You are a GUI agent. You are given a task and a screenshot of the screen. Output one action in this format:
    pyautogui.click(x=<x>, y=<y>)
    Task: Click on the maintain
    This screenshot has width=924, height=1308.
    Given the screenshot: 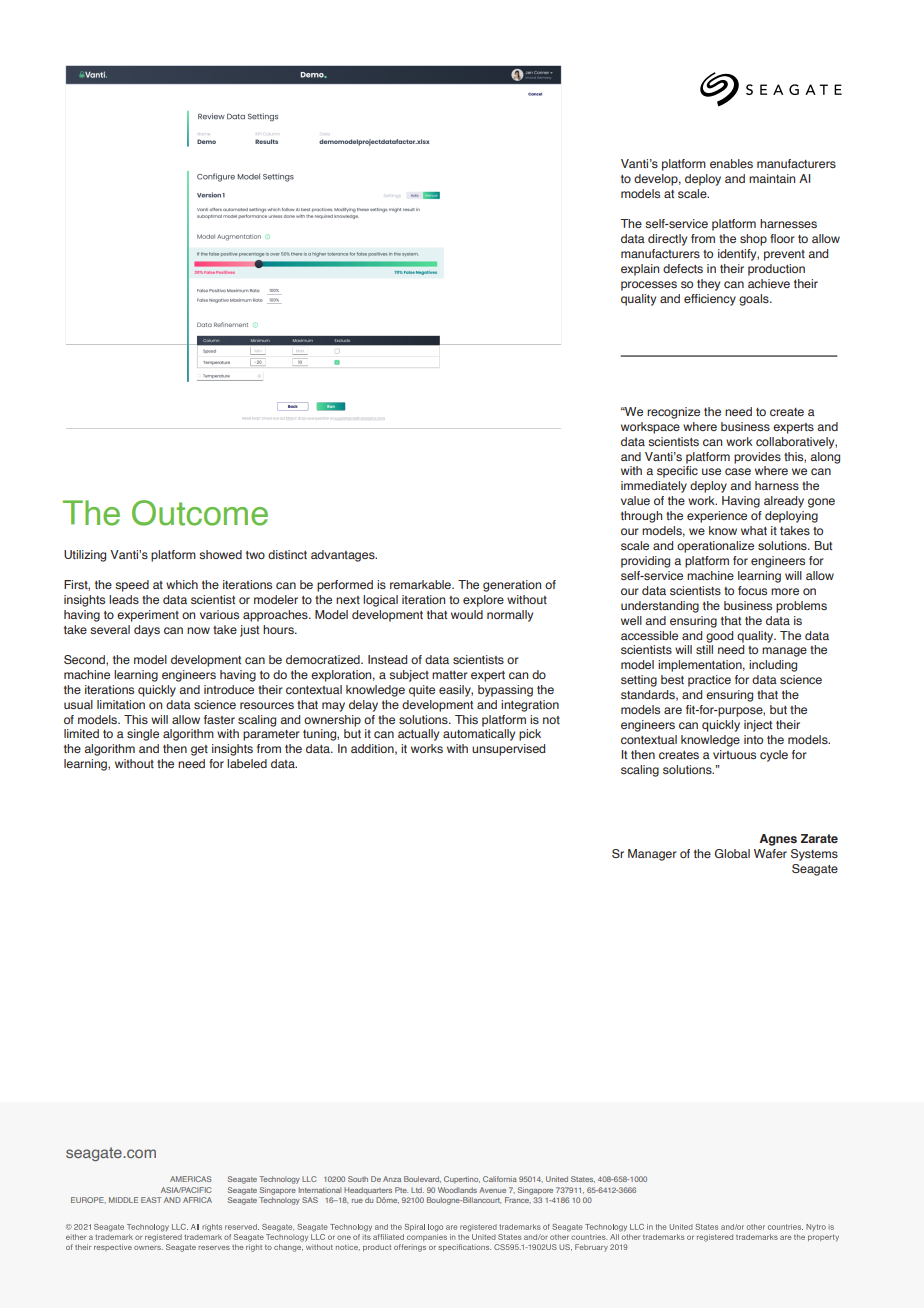 What is the action you would take?
    pyautogui.click(x=772, y=178)
